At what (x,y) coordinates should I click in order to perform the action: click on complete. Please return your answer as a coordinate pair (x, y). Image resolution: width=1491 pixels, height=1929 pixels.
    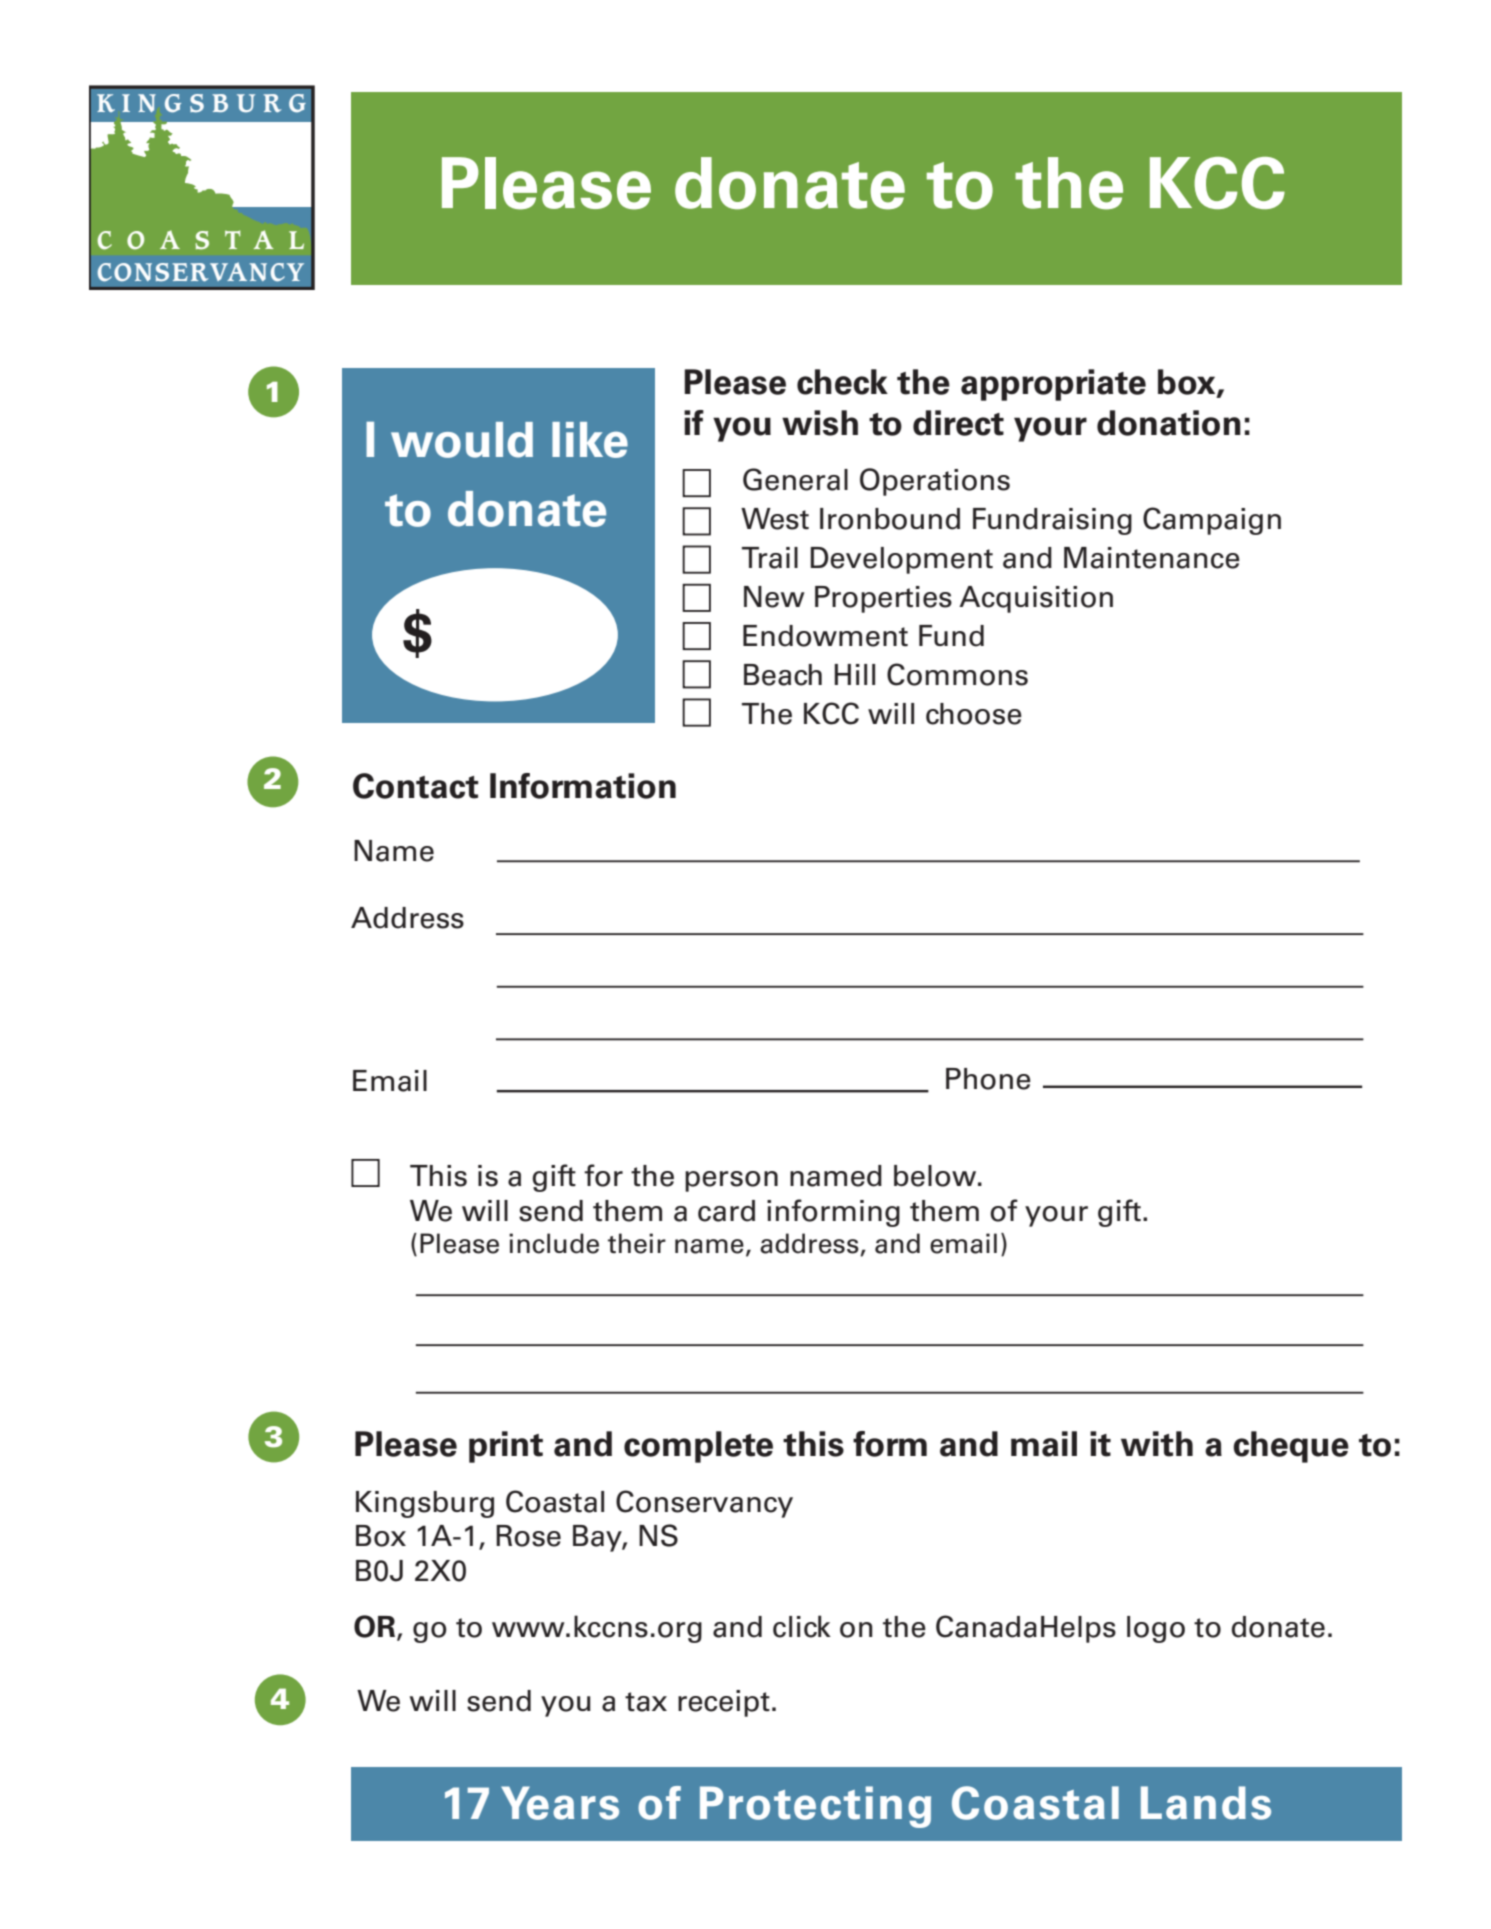
    Looking at the image, I should click on (698, 1447).
